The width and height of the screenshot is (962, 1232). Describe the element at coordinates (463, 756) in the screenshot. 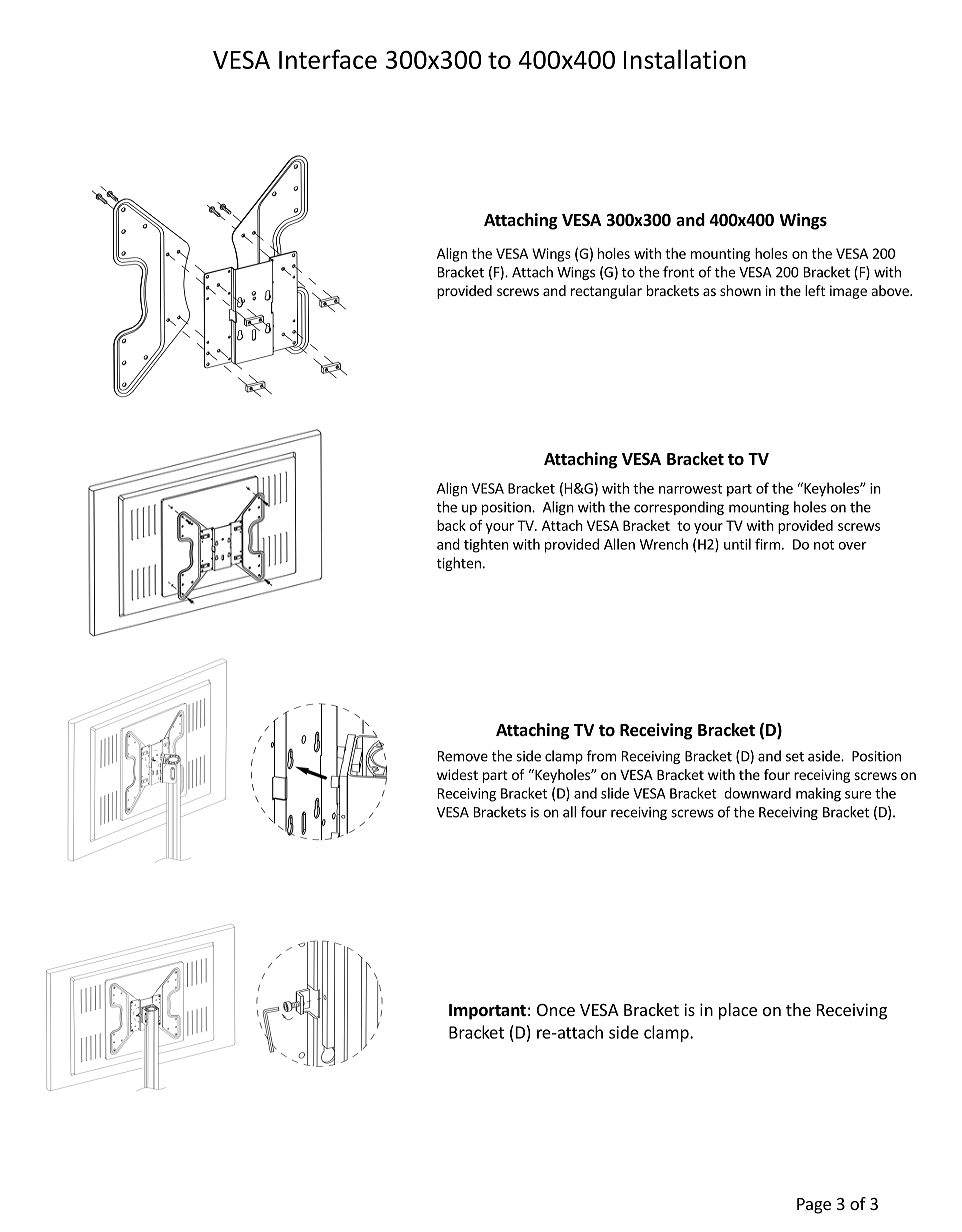

I see `Remove` at that location.
